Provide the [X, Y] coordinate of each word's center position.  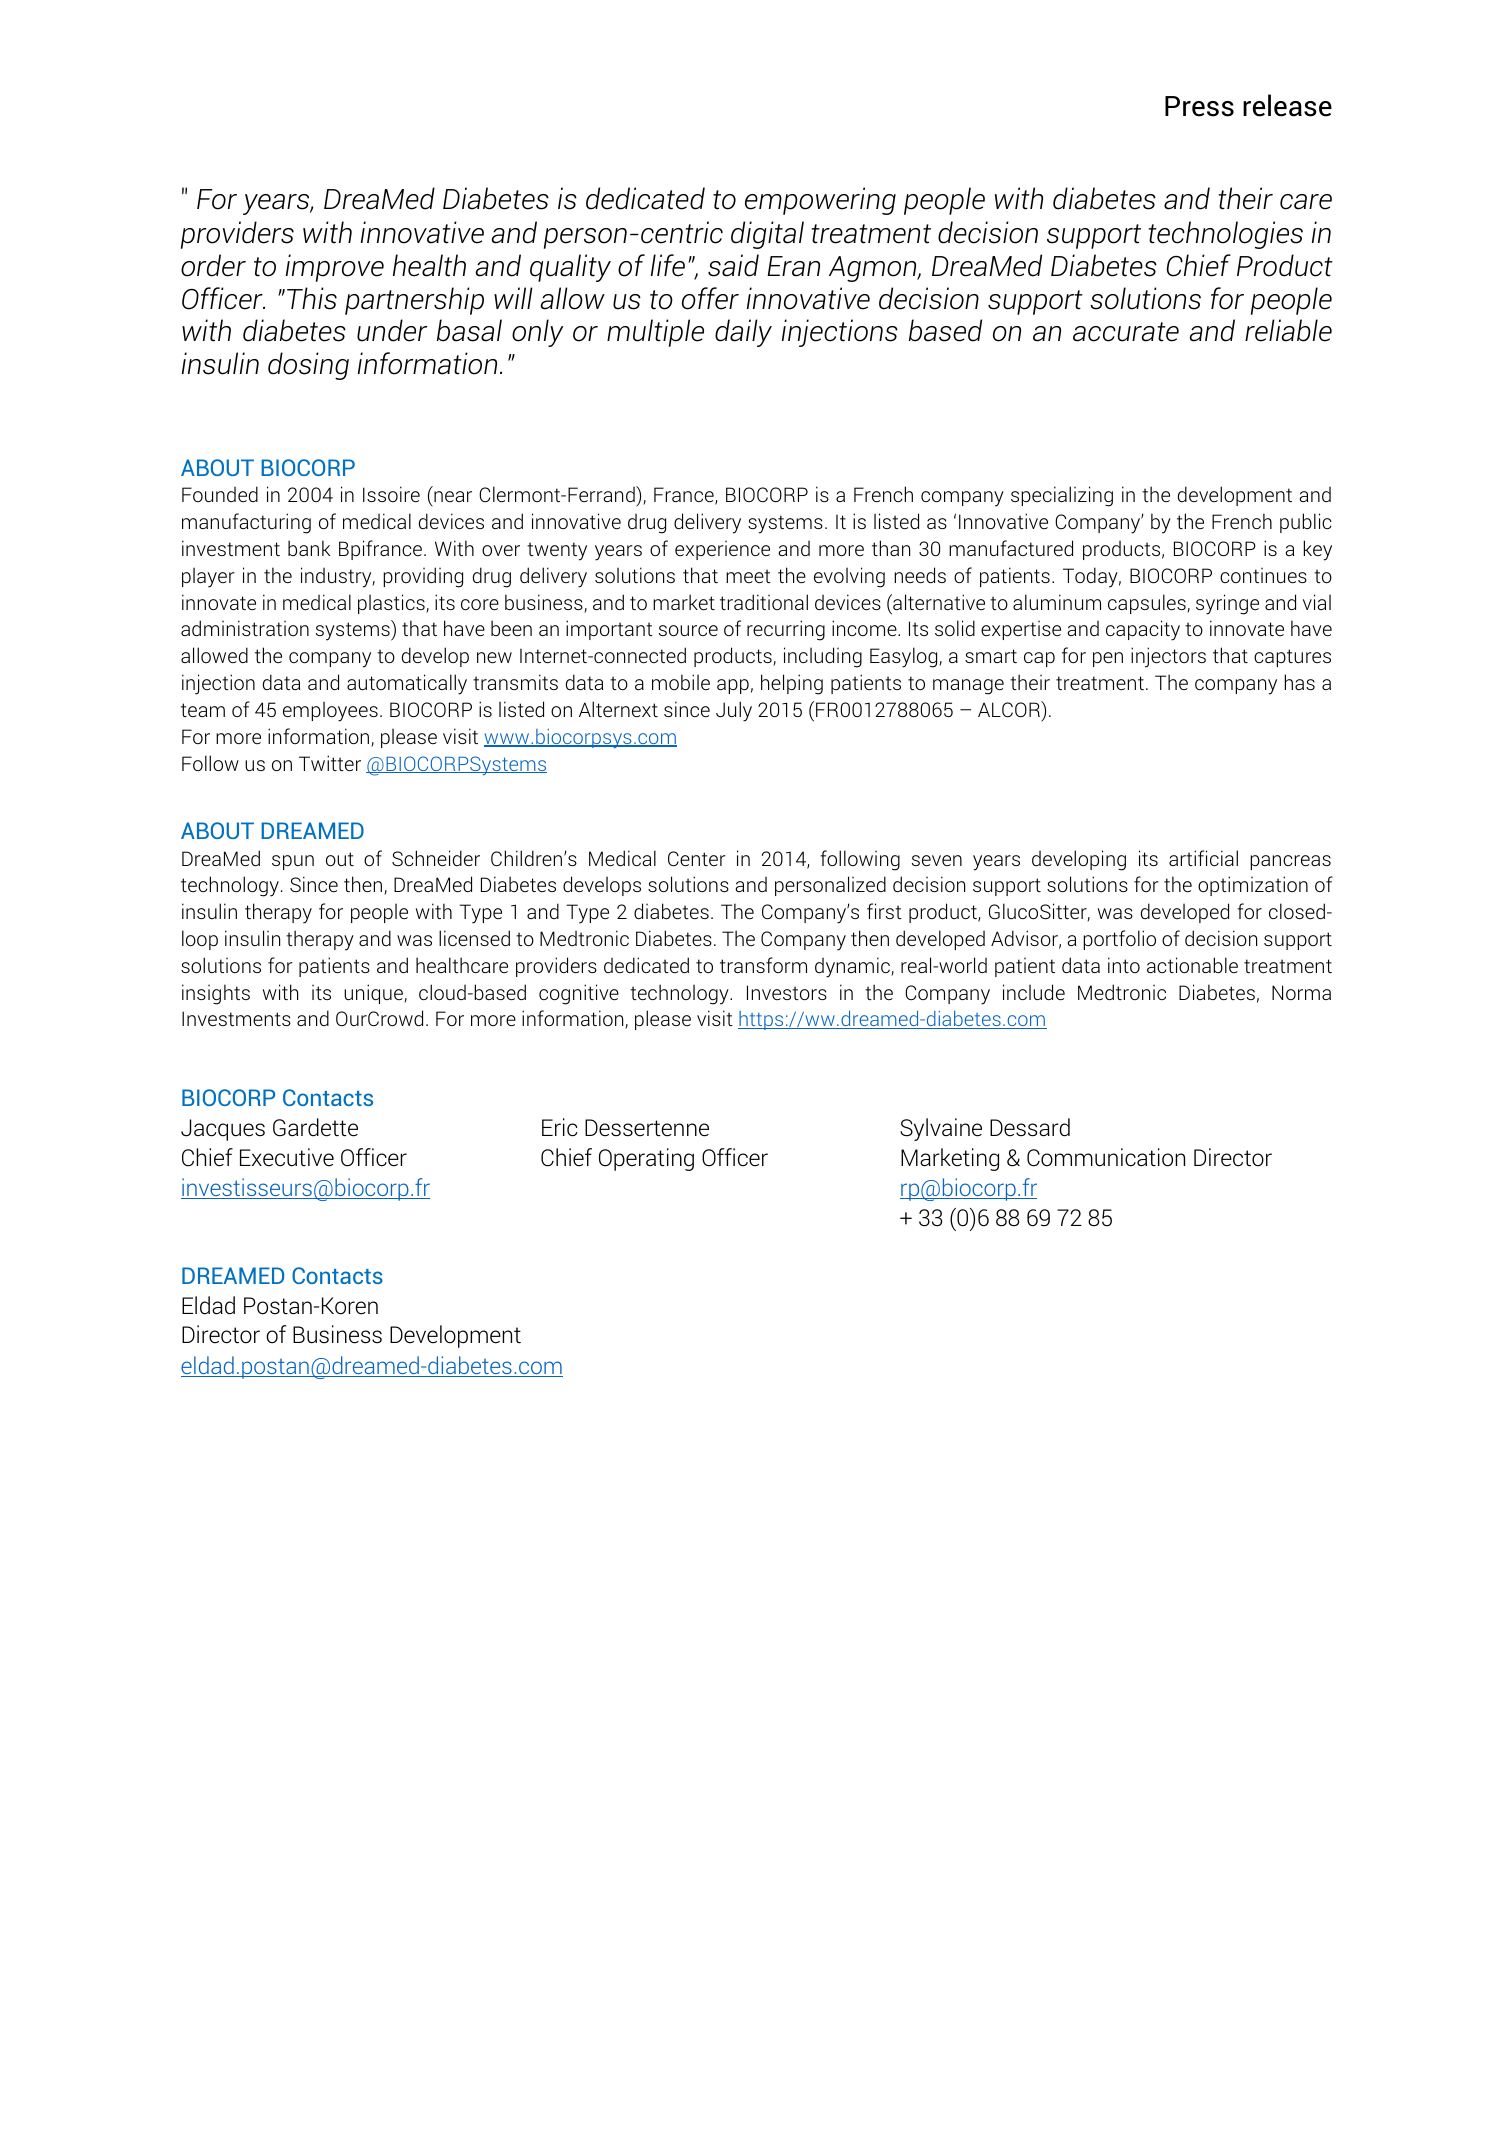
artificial [1203, 858]
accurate [1126, 332]
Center [697, 858]
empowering [820, 201]
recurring [786, 630]
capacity [1143, 630]
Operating [646, 1159]
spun [293, 862]
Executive [287, 1157]
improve [335, 268]
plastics [392, 604]
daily [743, 333]
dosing [308, 366]
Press [1199, 106]
